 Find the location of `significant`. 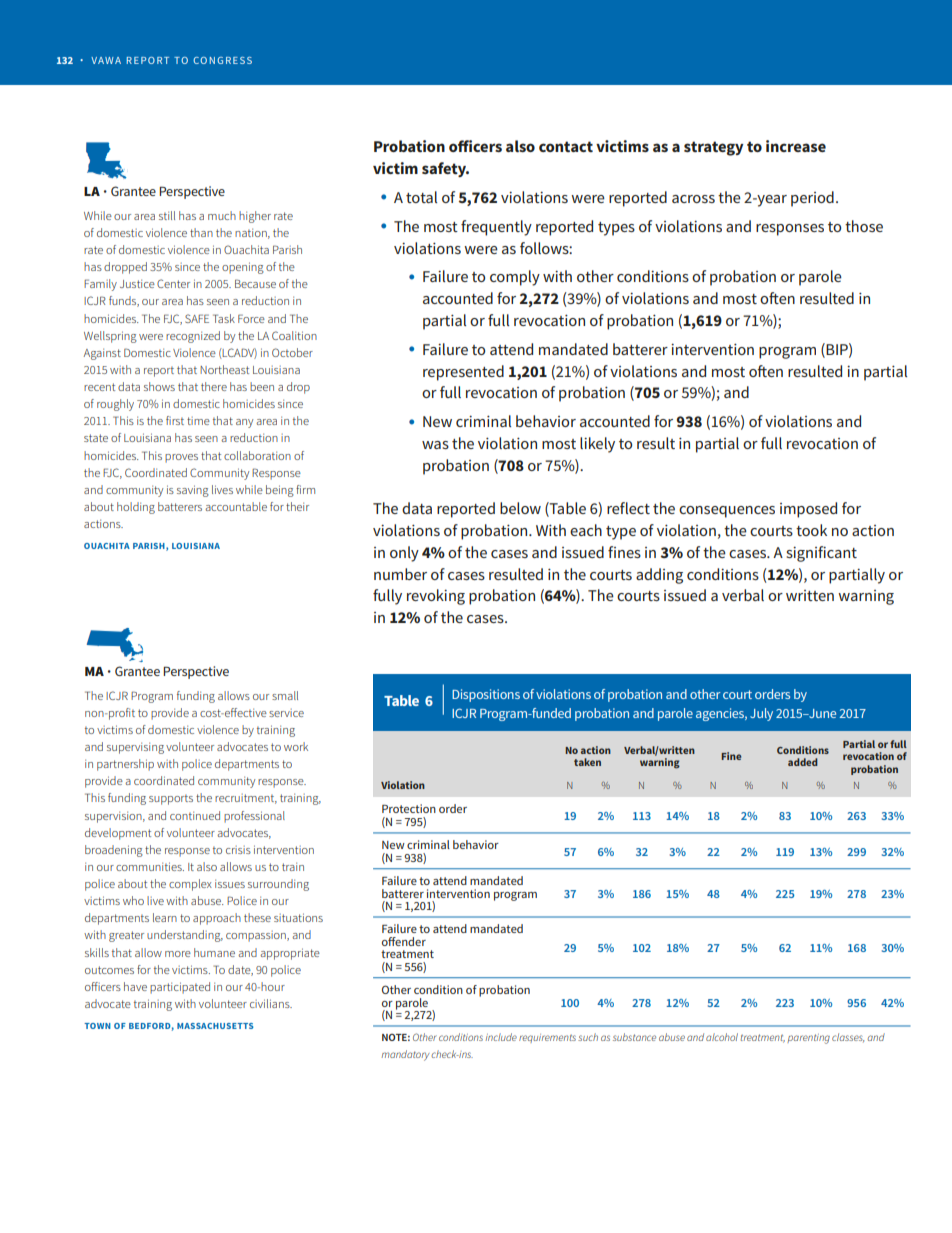

significant is located at coordinates (822, 554).
